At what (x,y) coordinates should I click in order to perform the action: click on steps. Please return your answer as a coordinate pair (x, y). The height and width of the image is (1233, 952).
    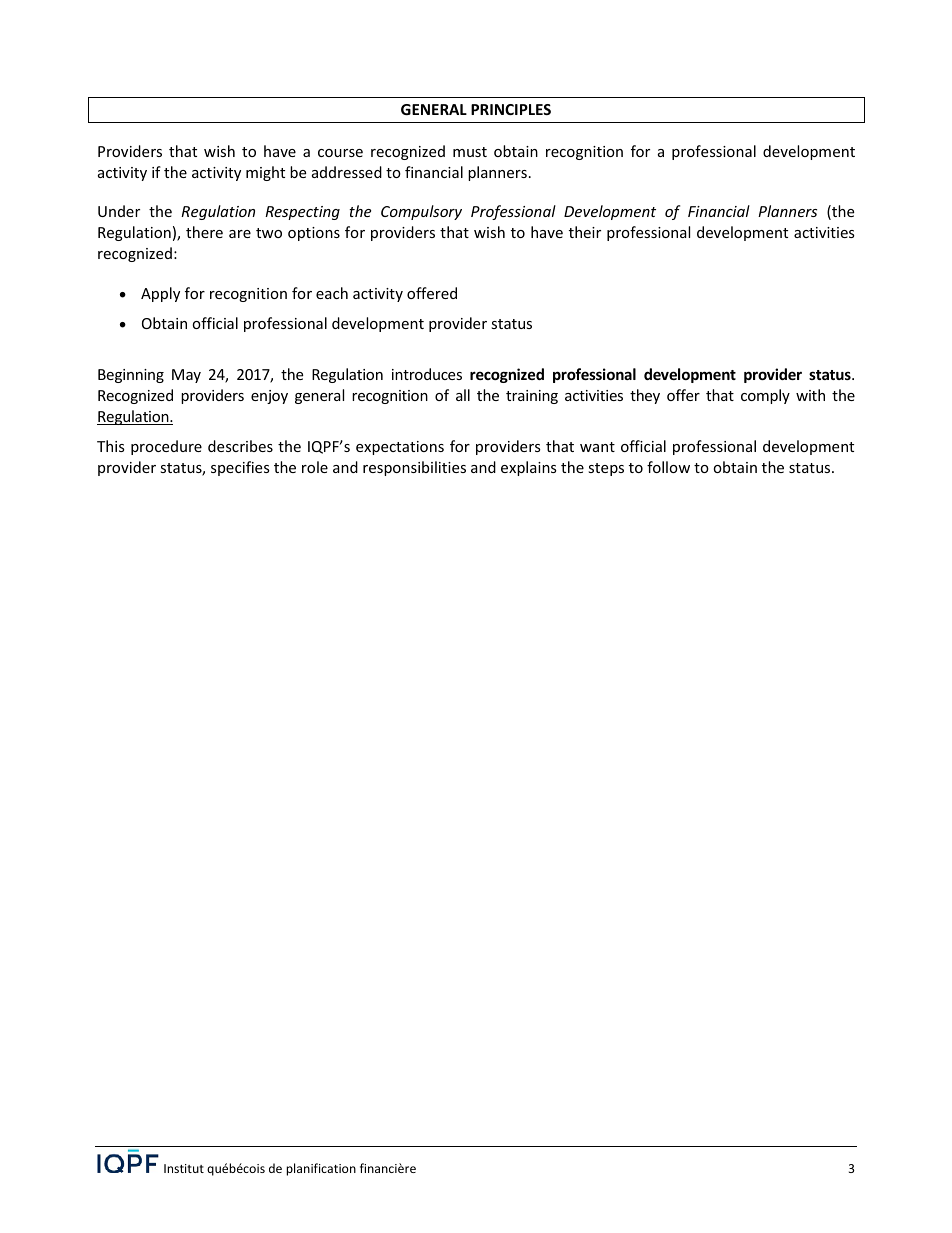
    Looking at the image, I should click on (606, 469).
